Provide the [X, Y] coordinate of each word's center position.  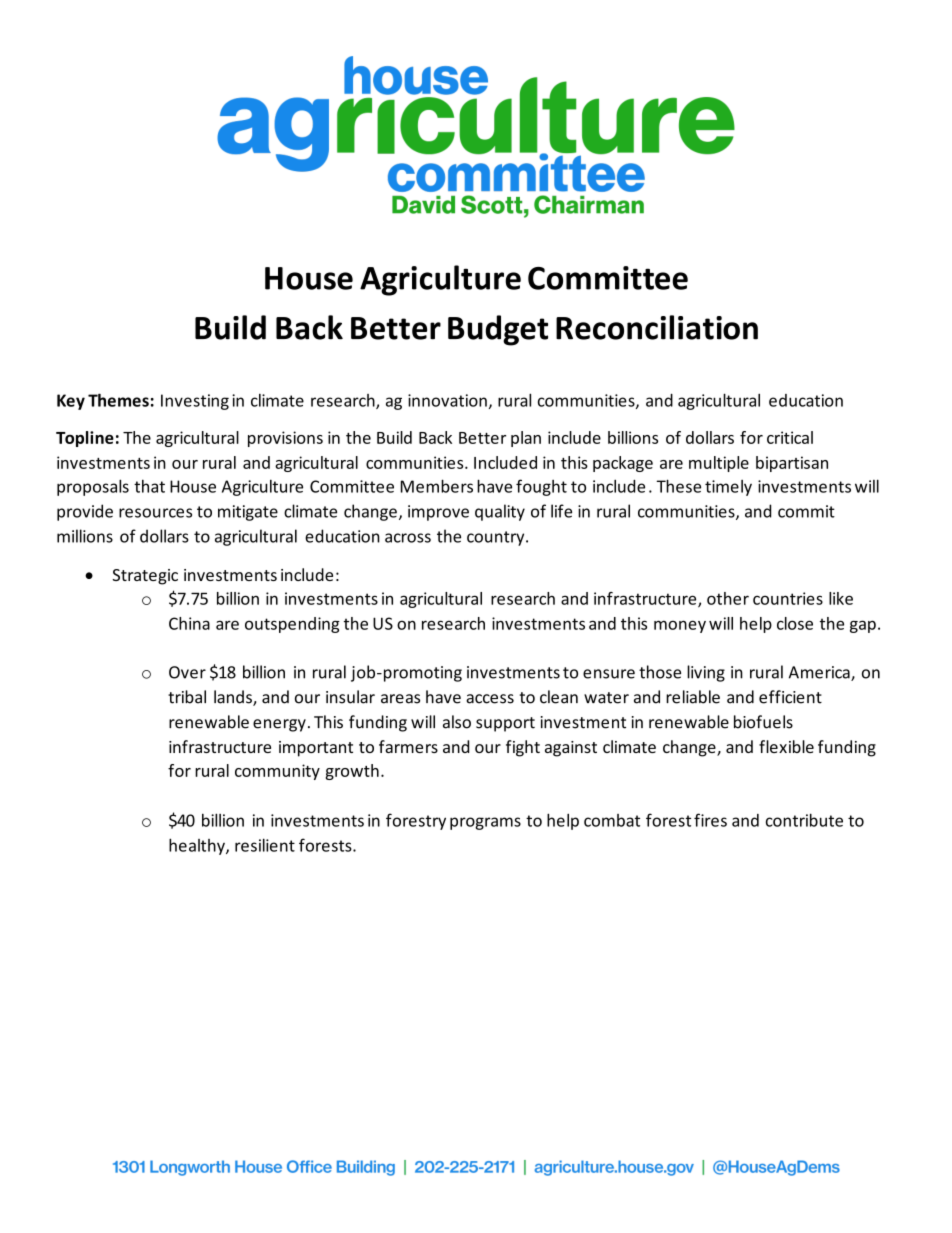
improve [438, 513]
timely [728, 488]
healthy [198, 846]
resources [155, 513]
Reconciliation [657, 327]
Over [187, 672]
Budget [498, 330]
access [490, 699]
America [820, 673]
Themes [118, 400]
